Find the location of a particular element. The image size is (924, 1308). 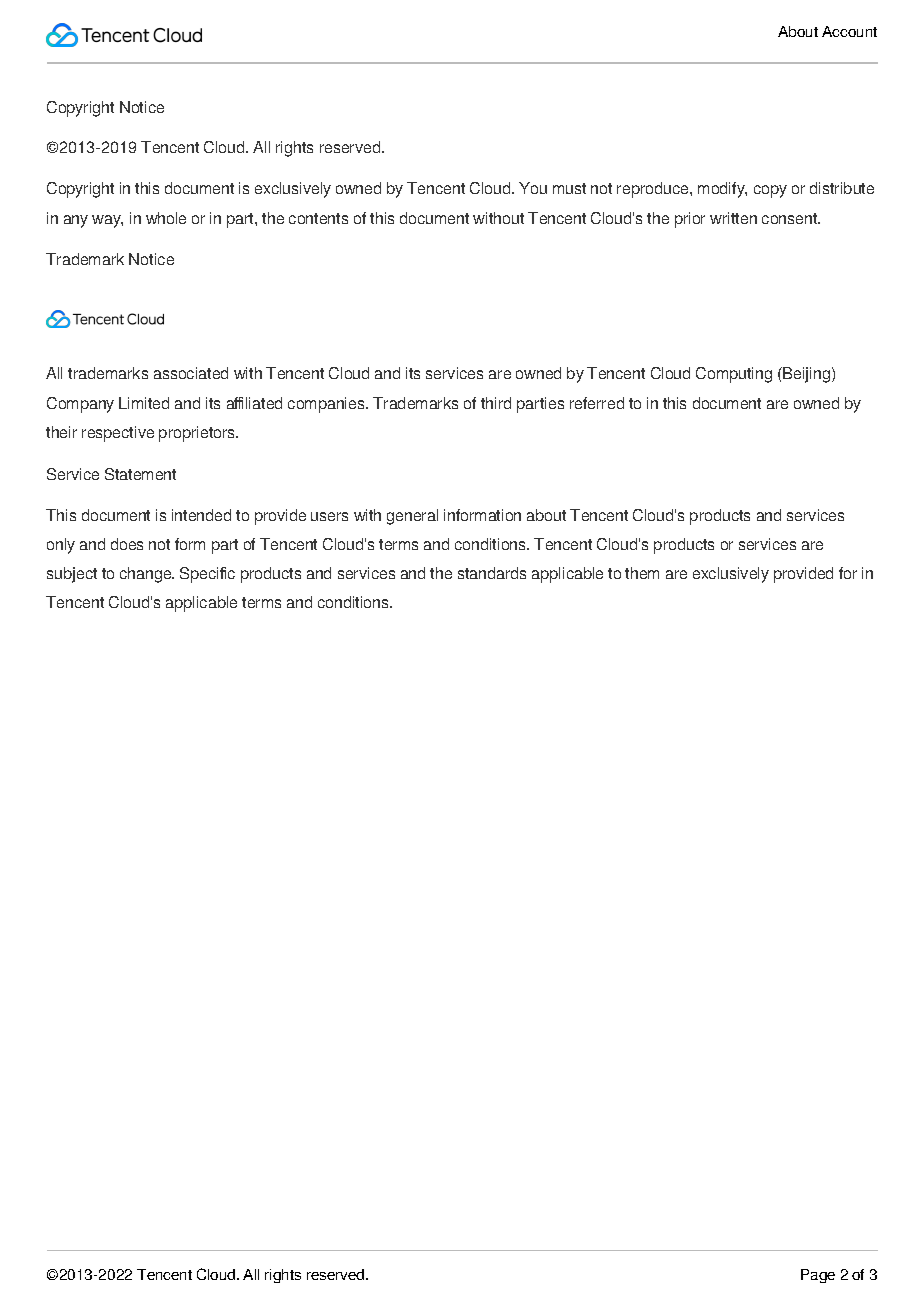

subject is located at coordinates (72, 575).
